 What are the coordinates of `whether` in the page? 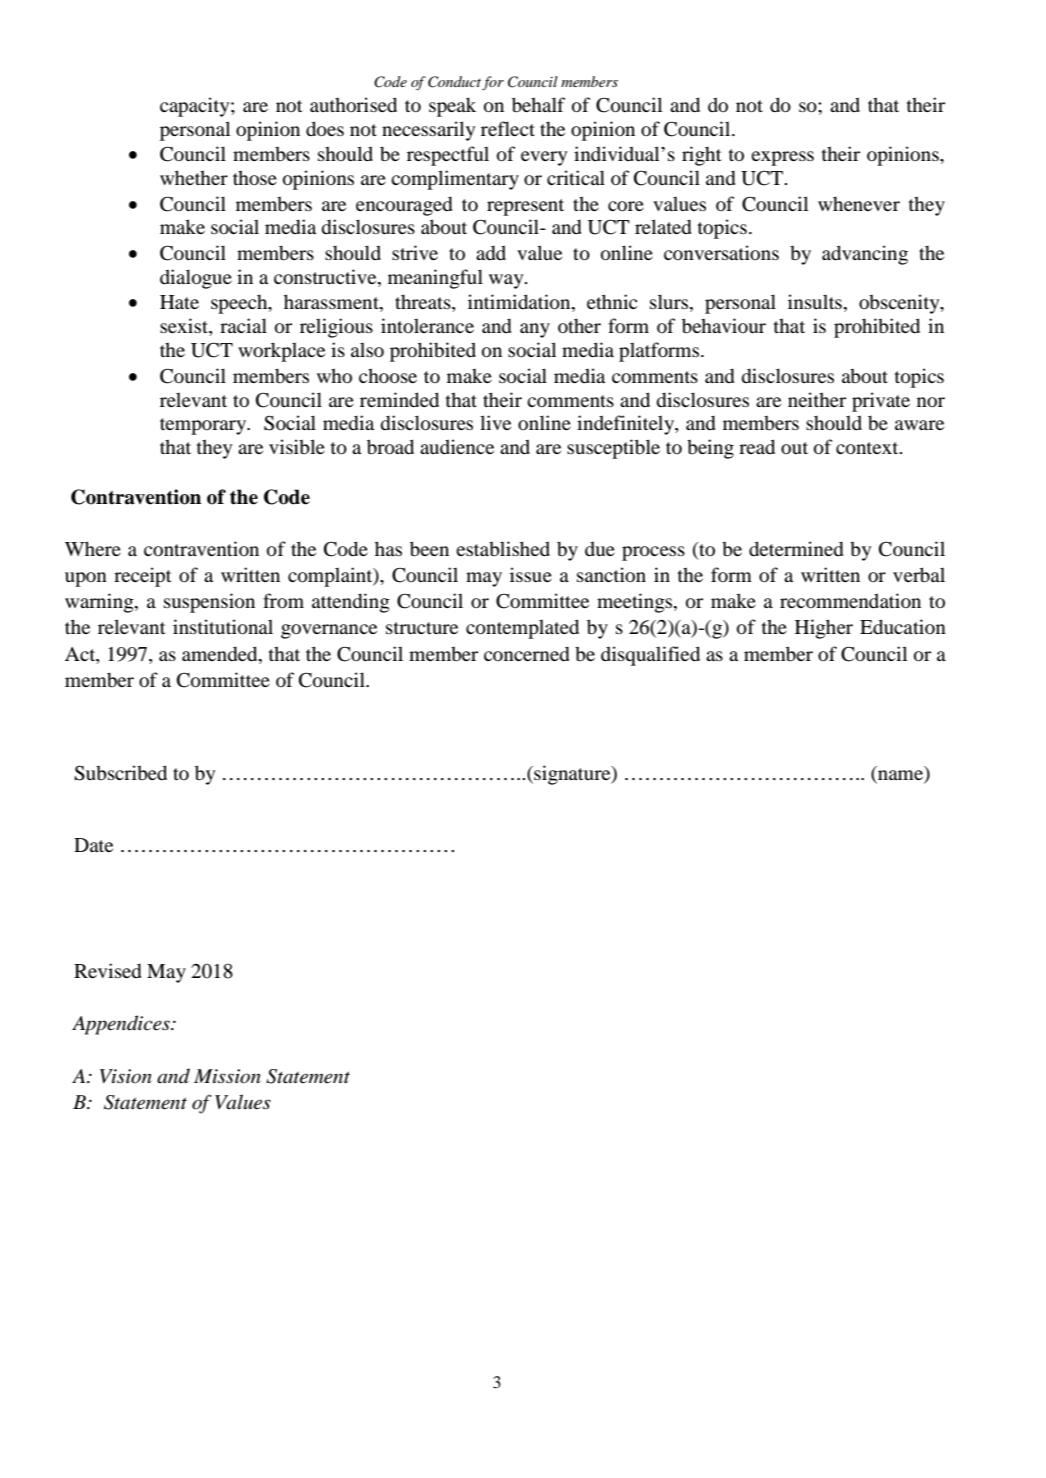 It's located at (194, 177).
